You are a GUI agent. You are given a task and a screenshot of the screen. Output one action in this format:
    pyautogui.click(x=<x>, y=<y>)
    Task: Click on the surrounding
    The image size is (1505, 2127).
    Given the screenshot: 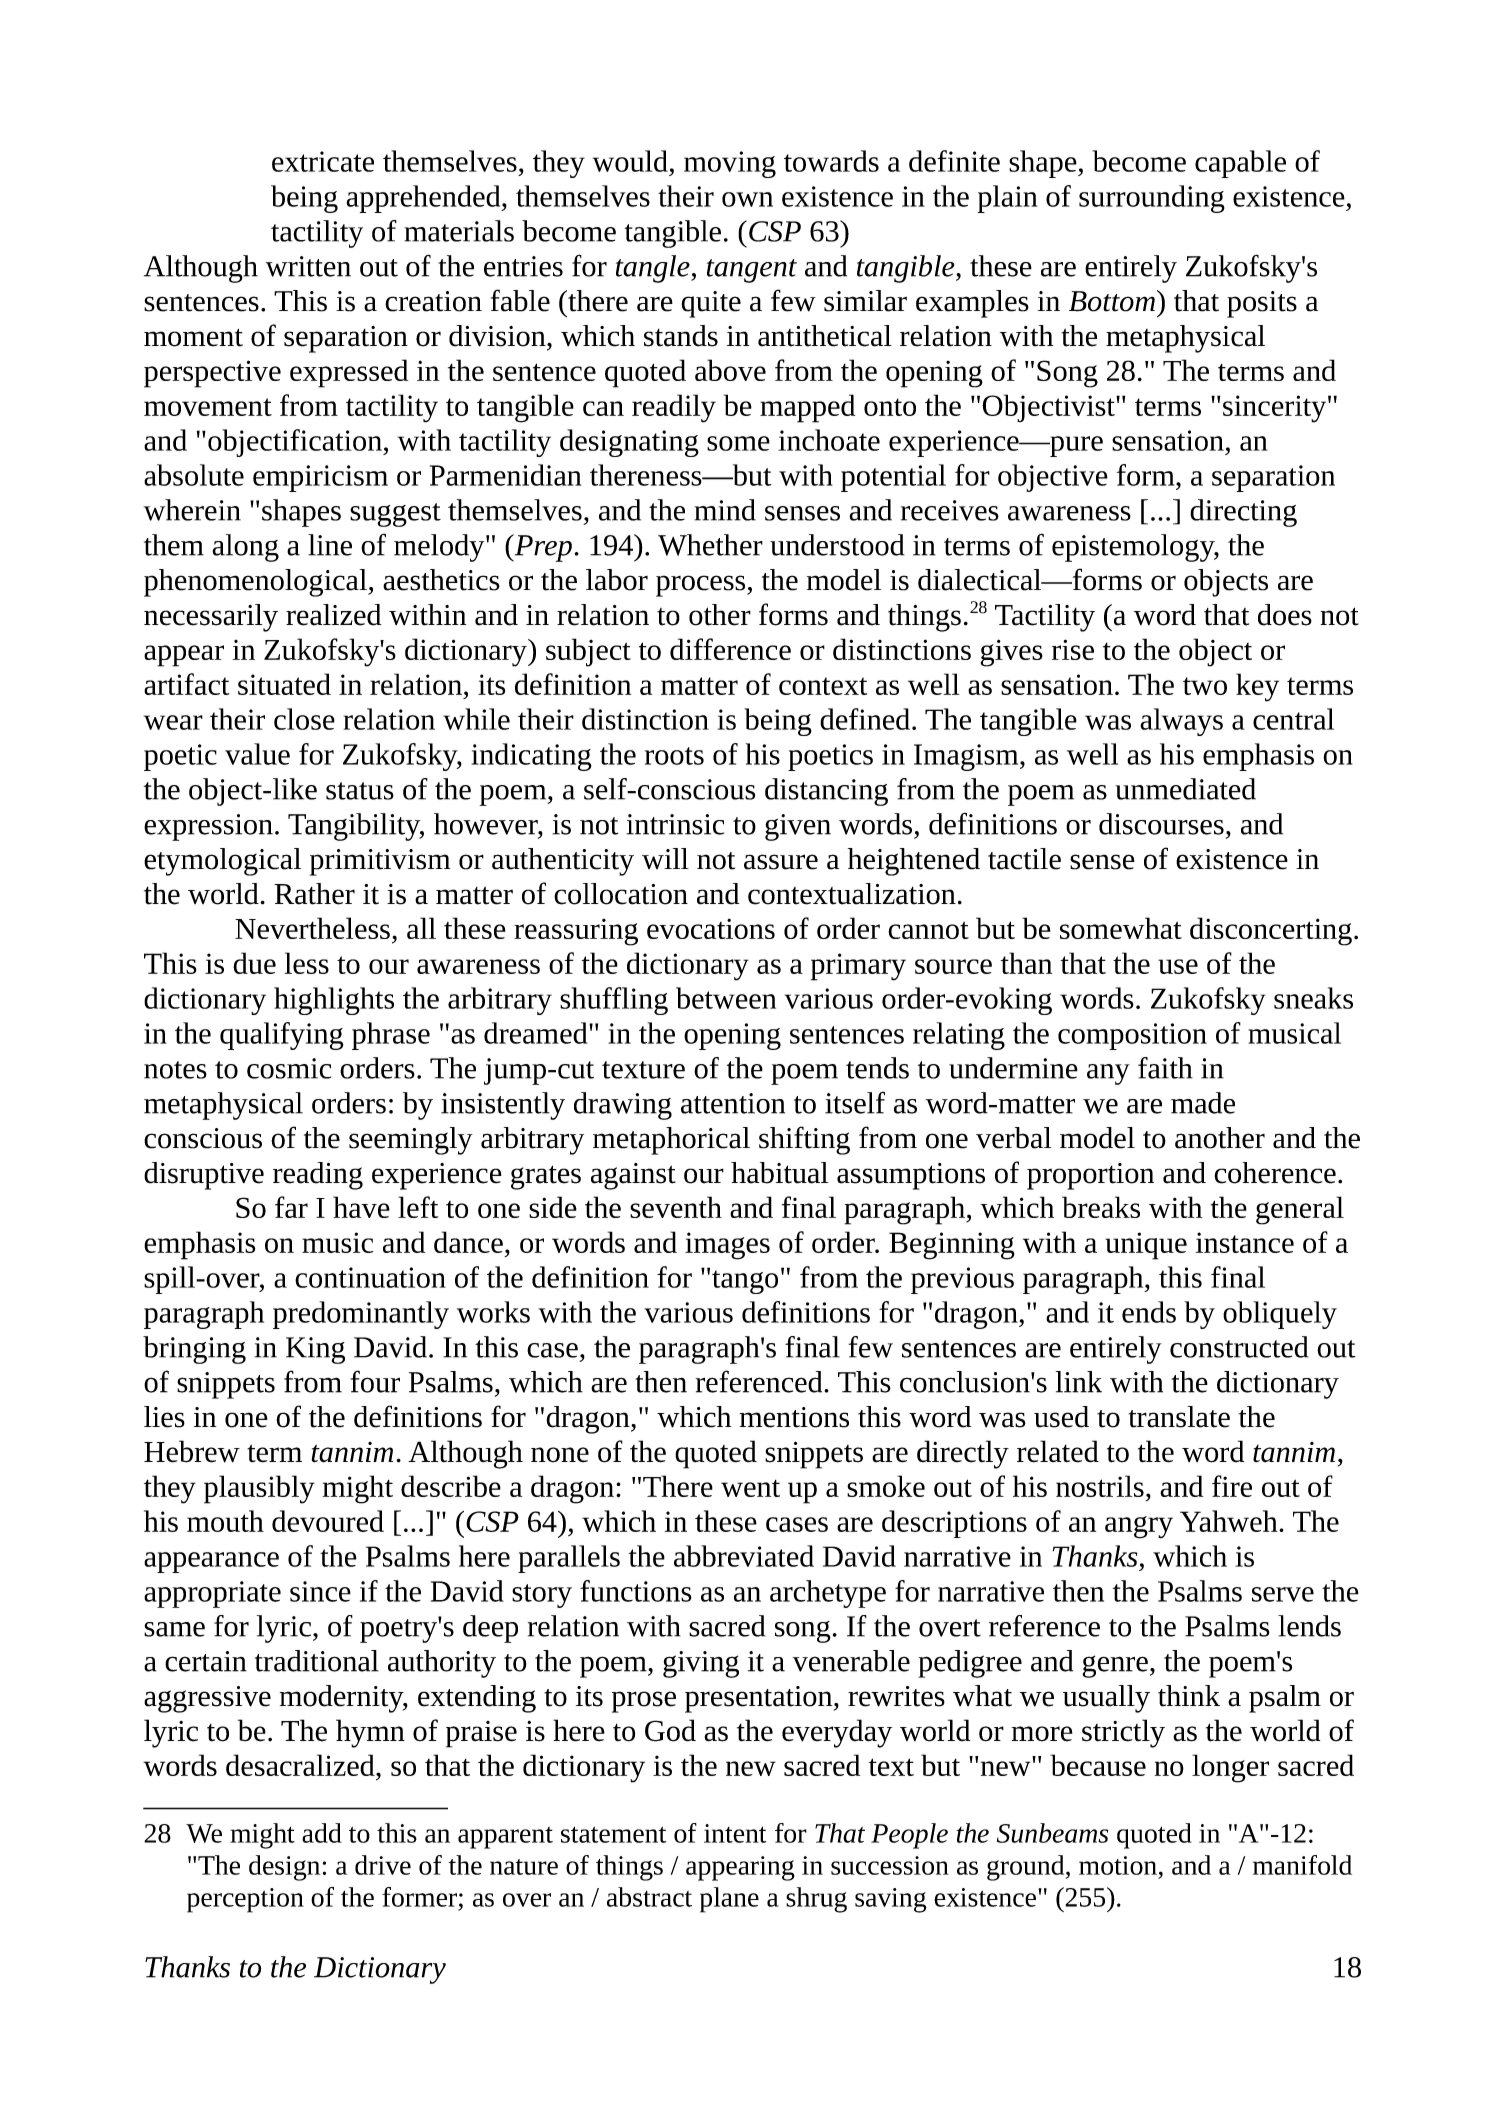 What is the action you would take?
    pyautogui.click(x=1152, y=199)
